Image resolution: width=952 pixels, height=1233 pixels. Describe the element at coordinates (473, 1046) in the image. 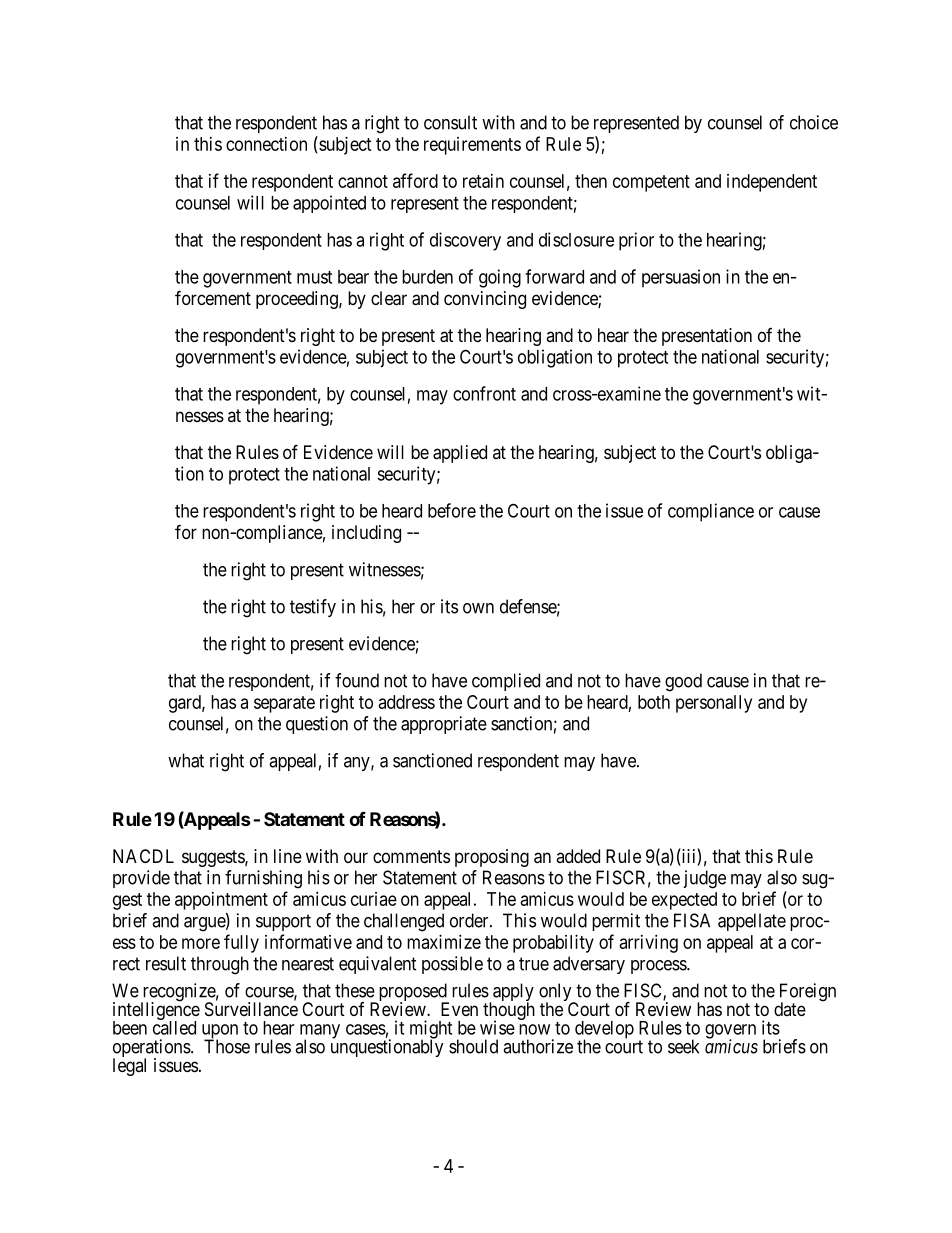

I see `should` at that location.
